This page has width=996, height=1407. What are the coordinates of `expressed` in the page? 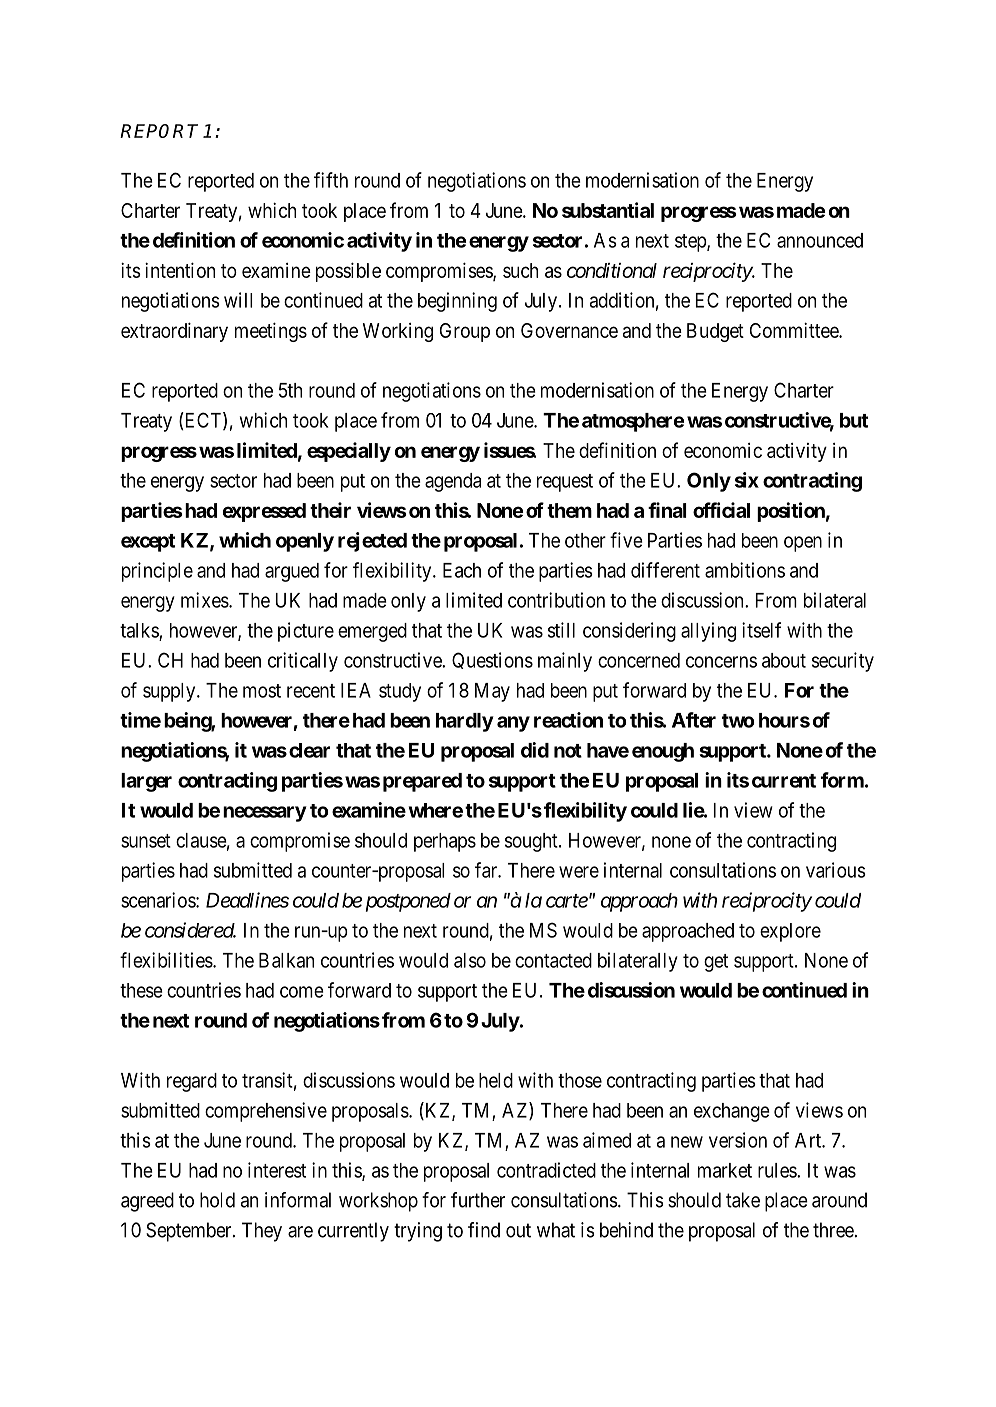 It's located at (264, 512).
